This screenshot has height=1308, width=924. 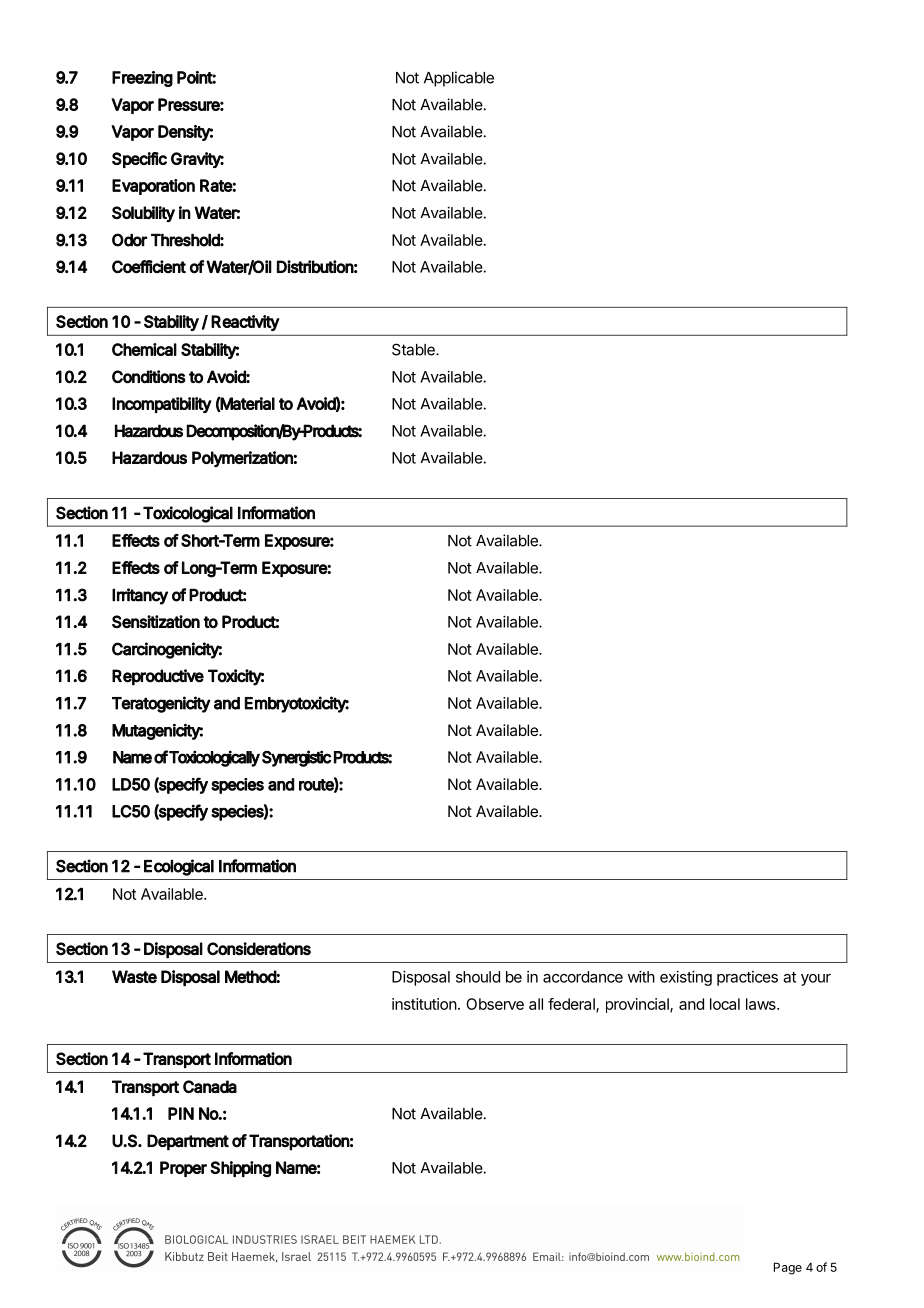 I want to click on Sensitization, so click(x=156, y=621).
